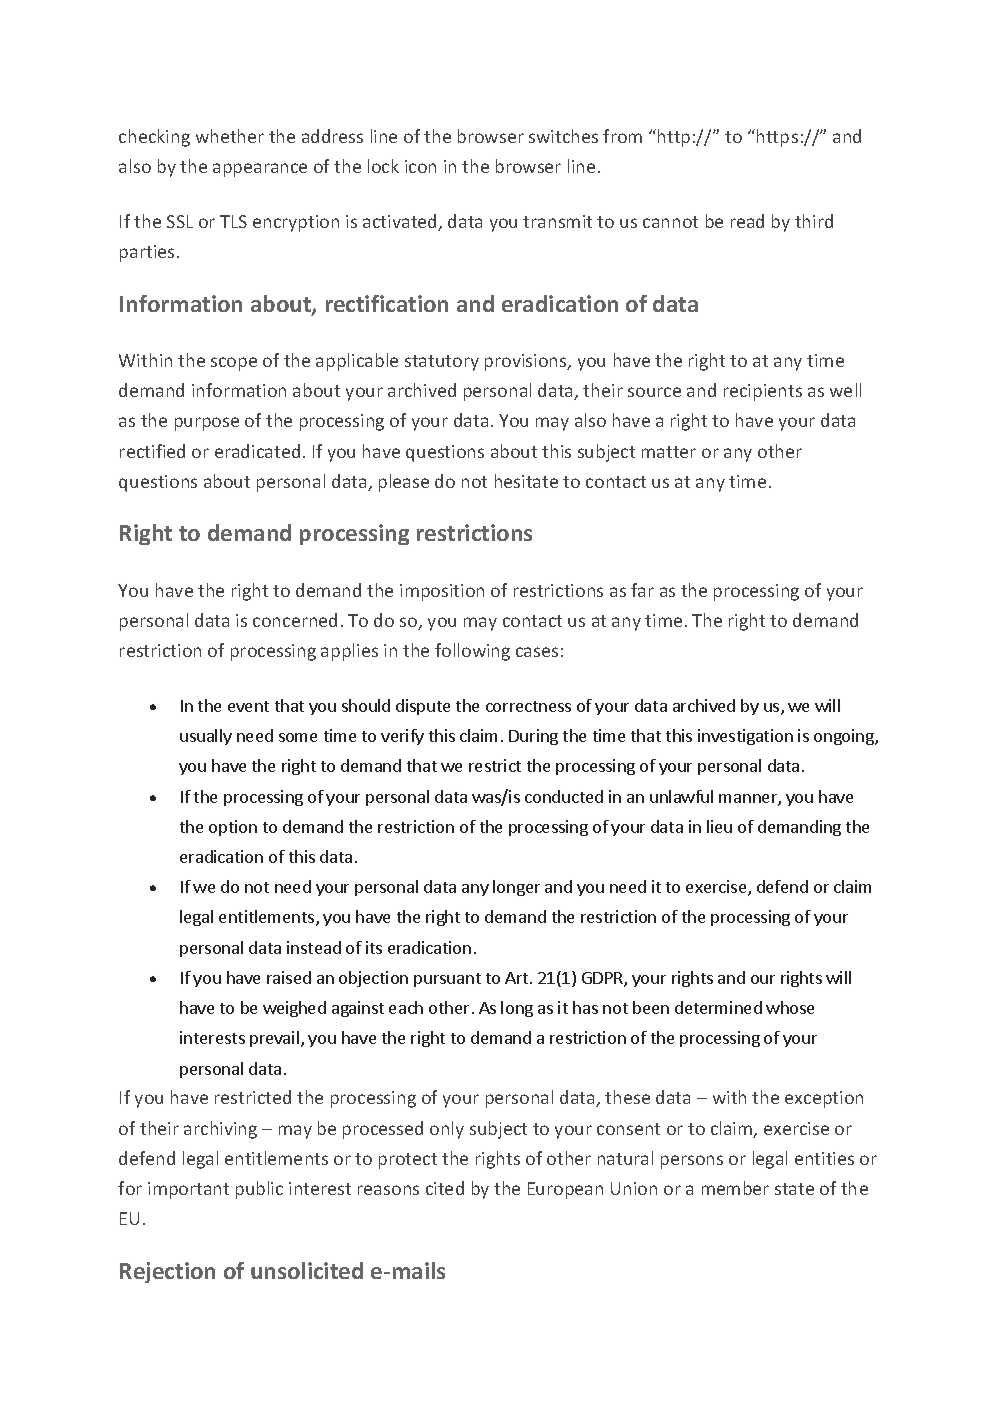 The image size is (1000, 1414). What do you see at coordinates (260, 170) in the screenshot?
I see `appearance` at bounding box center [260, 170].
